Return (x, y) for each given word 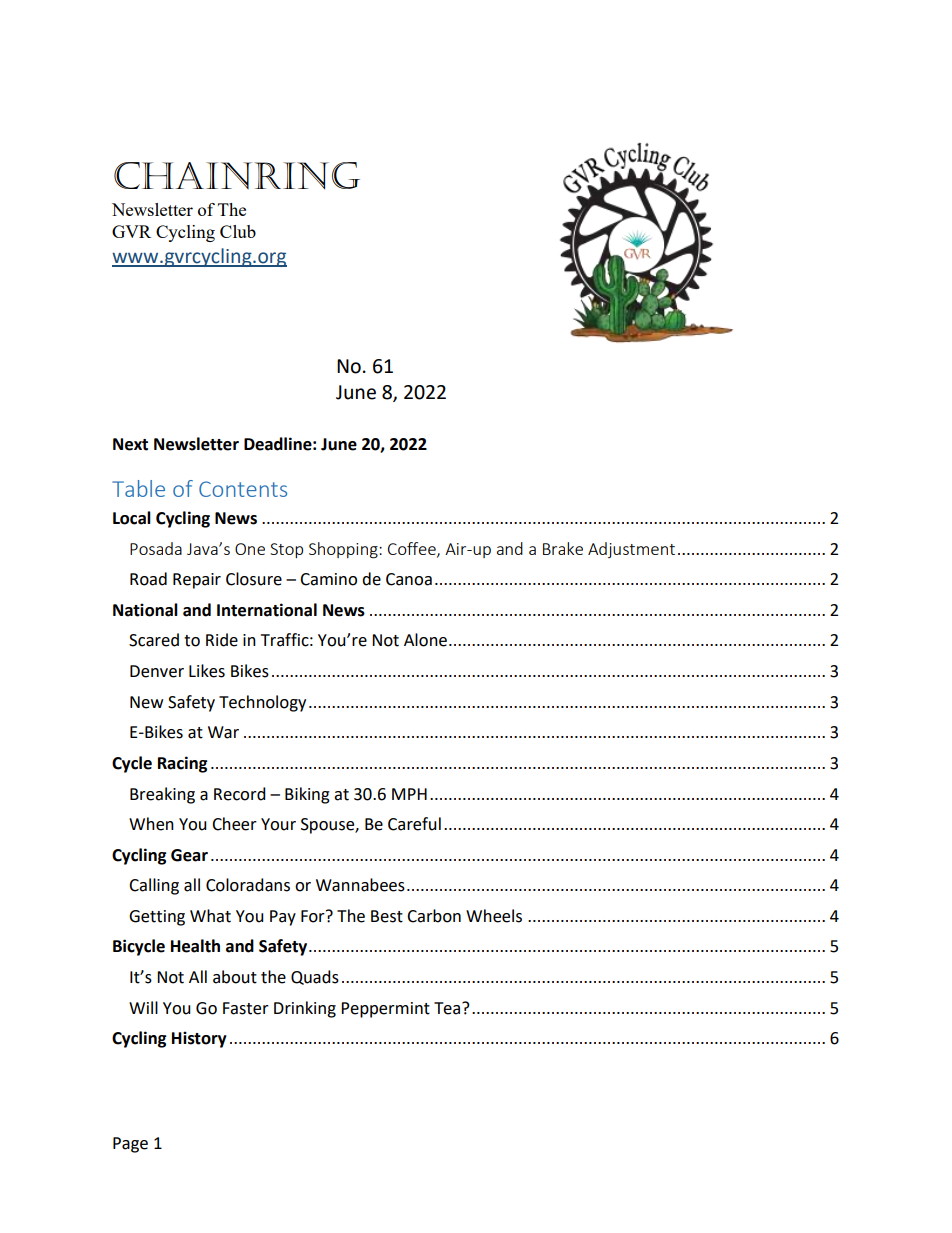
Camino (328, 579)
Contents (243, 489)
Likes (207, 671)
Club (238, 231)
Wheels (494, 916)
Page (130, 1145)
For (314, 916)
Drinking (305, 1009)
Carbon (434, 916)
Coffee (413, 549)
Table (138, 488)
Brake (563, 548)
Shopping (344, 550)
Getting (157, 918)
